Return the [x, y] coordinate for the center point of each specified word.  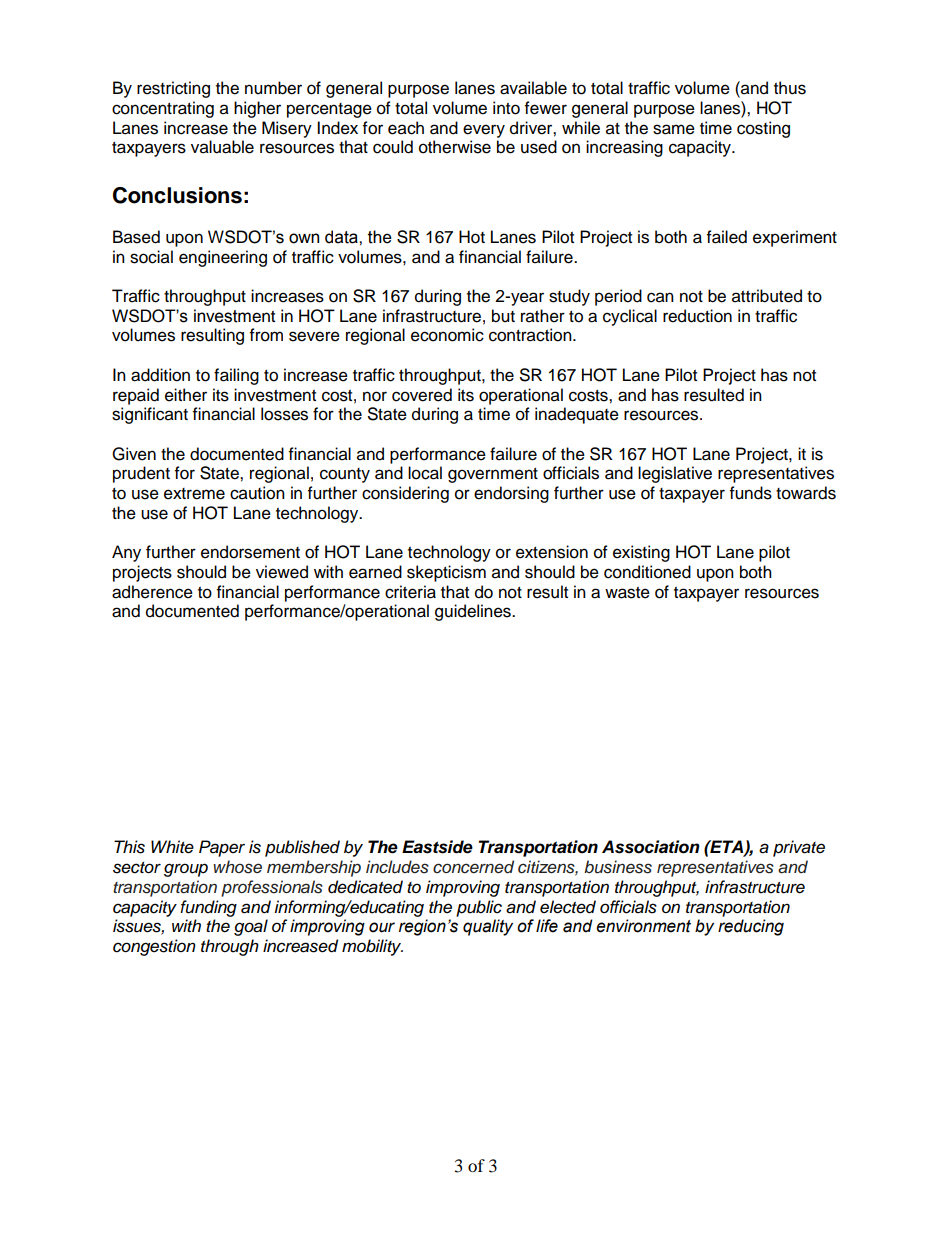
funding [208, 908]
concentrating [163, 109]
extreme [194, 494]
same [674, 129]
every [484, 131]
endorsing [511, 494]
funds [751, 493]
